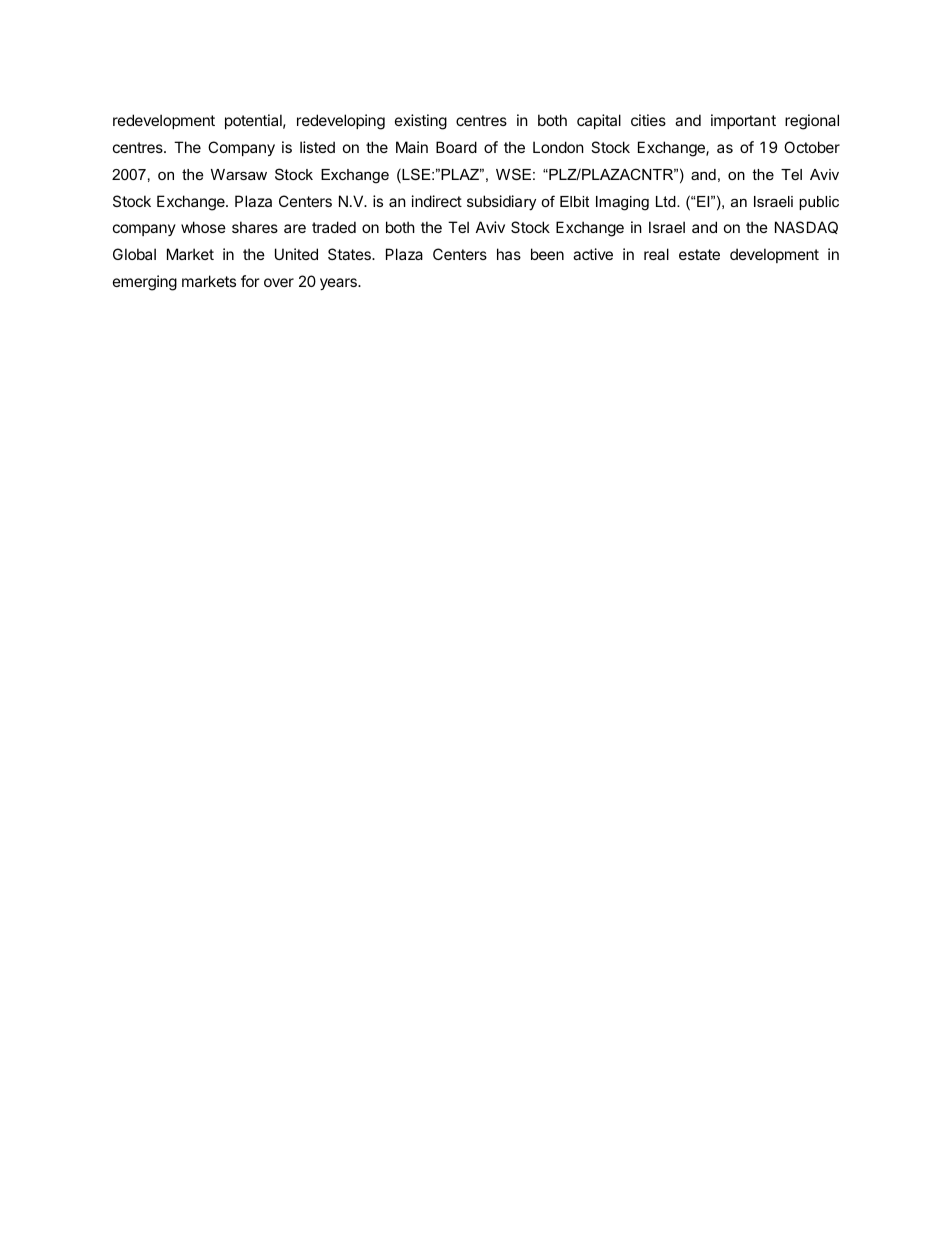 The image size is (952, 1233). What do you see at coordinates (203, 227) in the screenshot?
I see `whose` at bounding box center [203, 227].
